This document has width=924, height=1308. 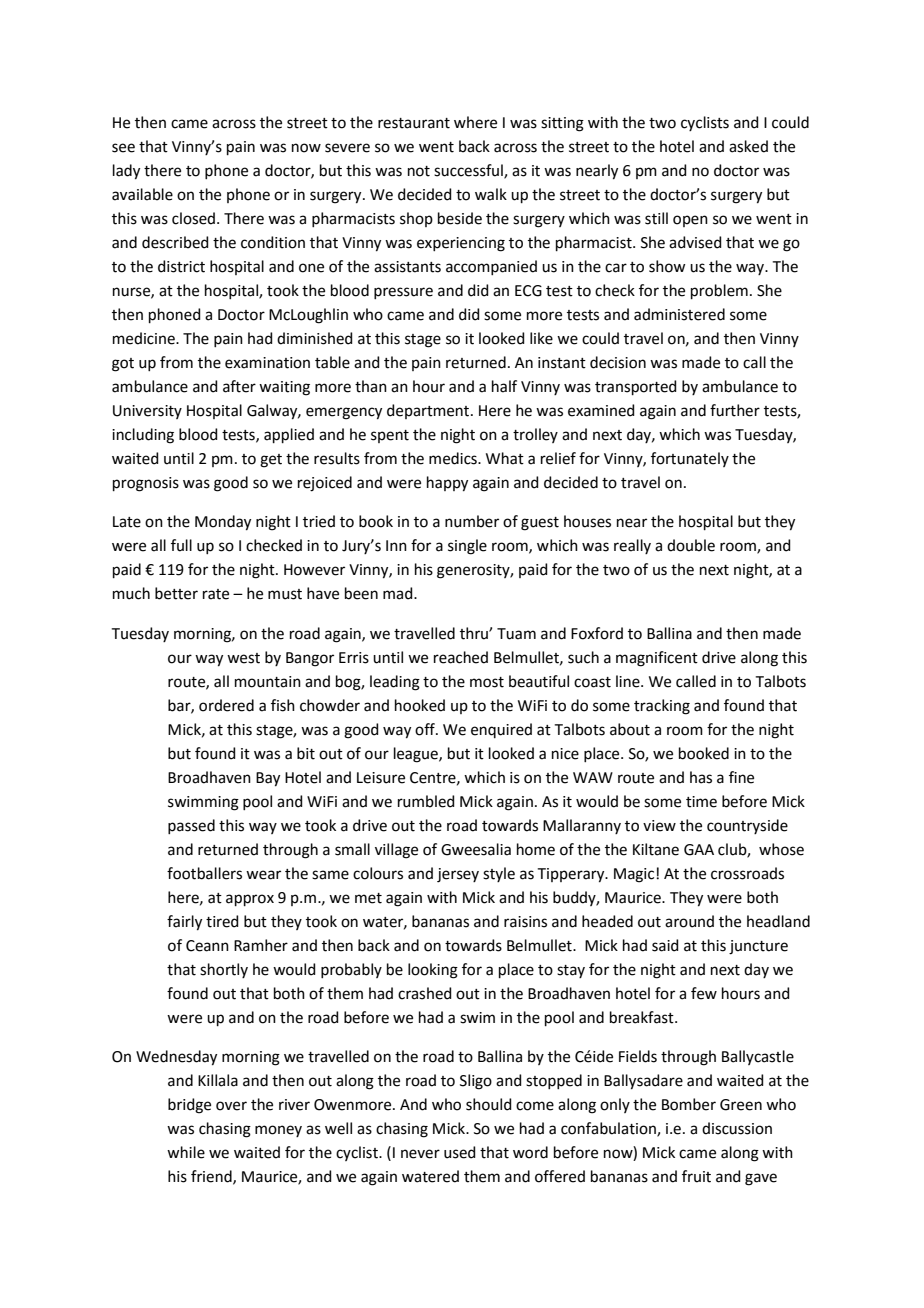 What do you see at coordinates (657, 659) in the document?
I see `magnificent` at bounding box center [657, 659].
